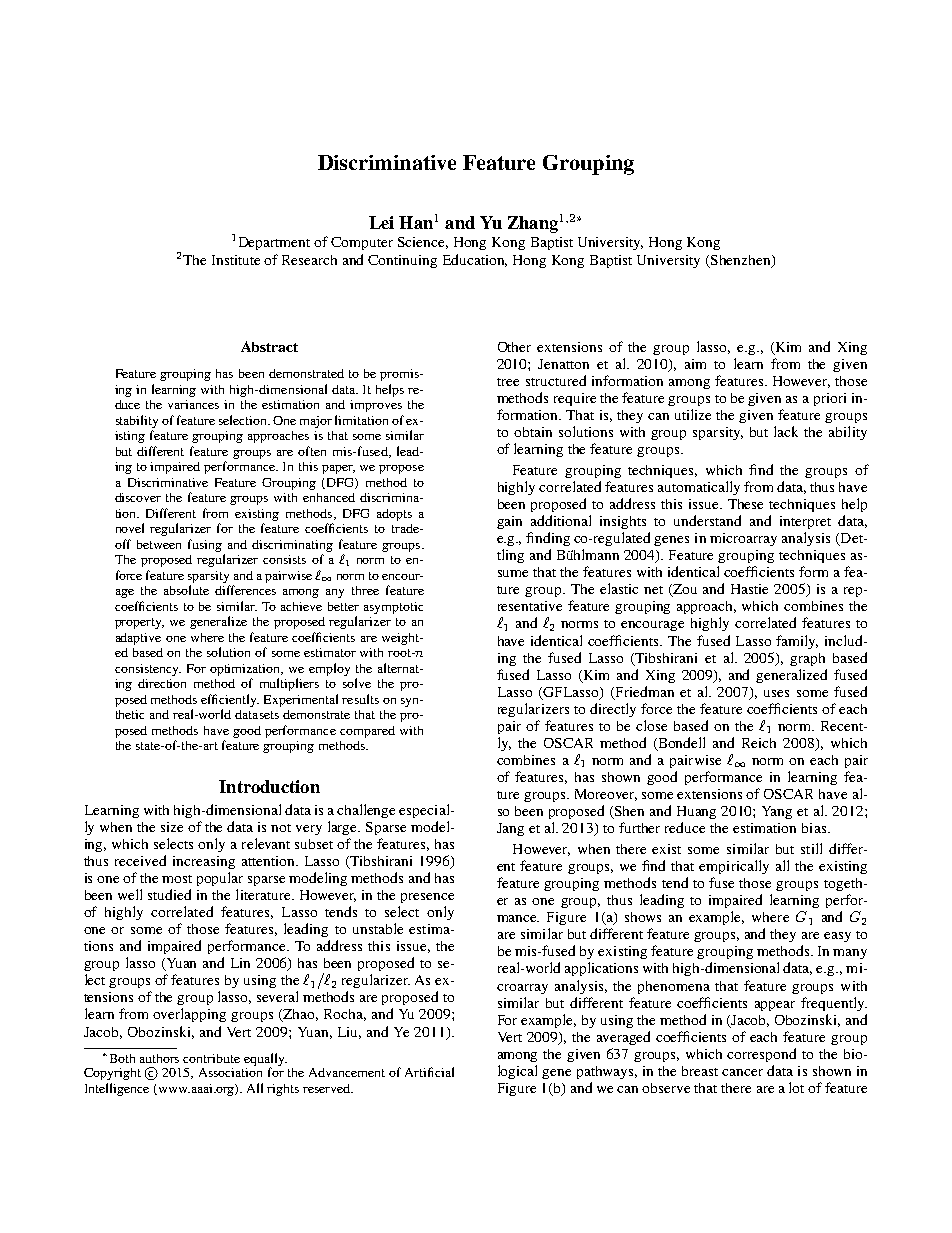 This image has height=1233, width=952. I want to click on Institute, so click(236, 260).
